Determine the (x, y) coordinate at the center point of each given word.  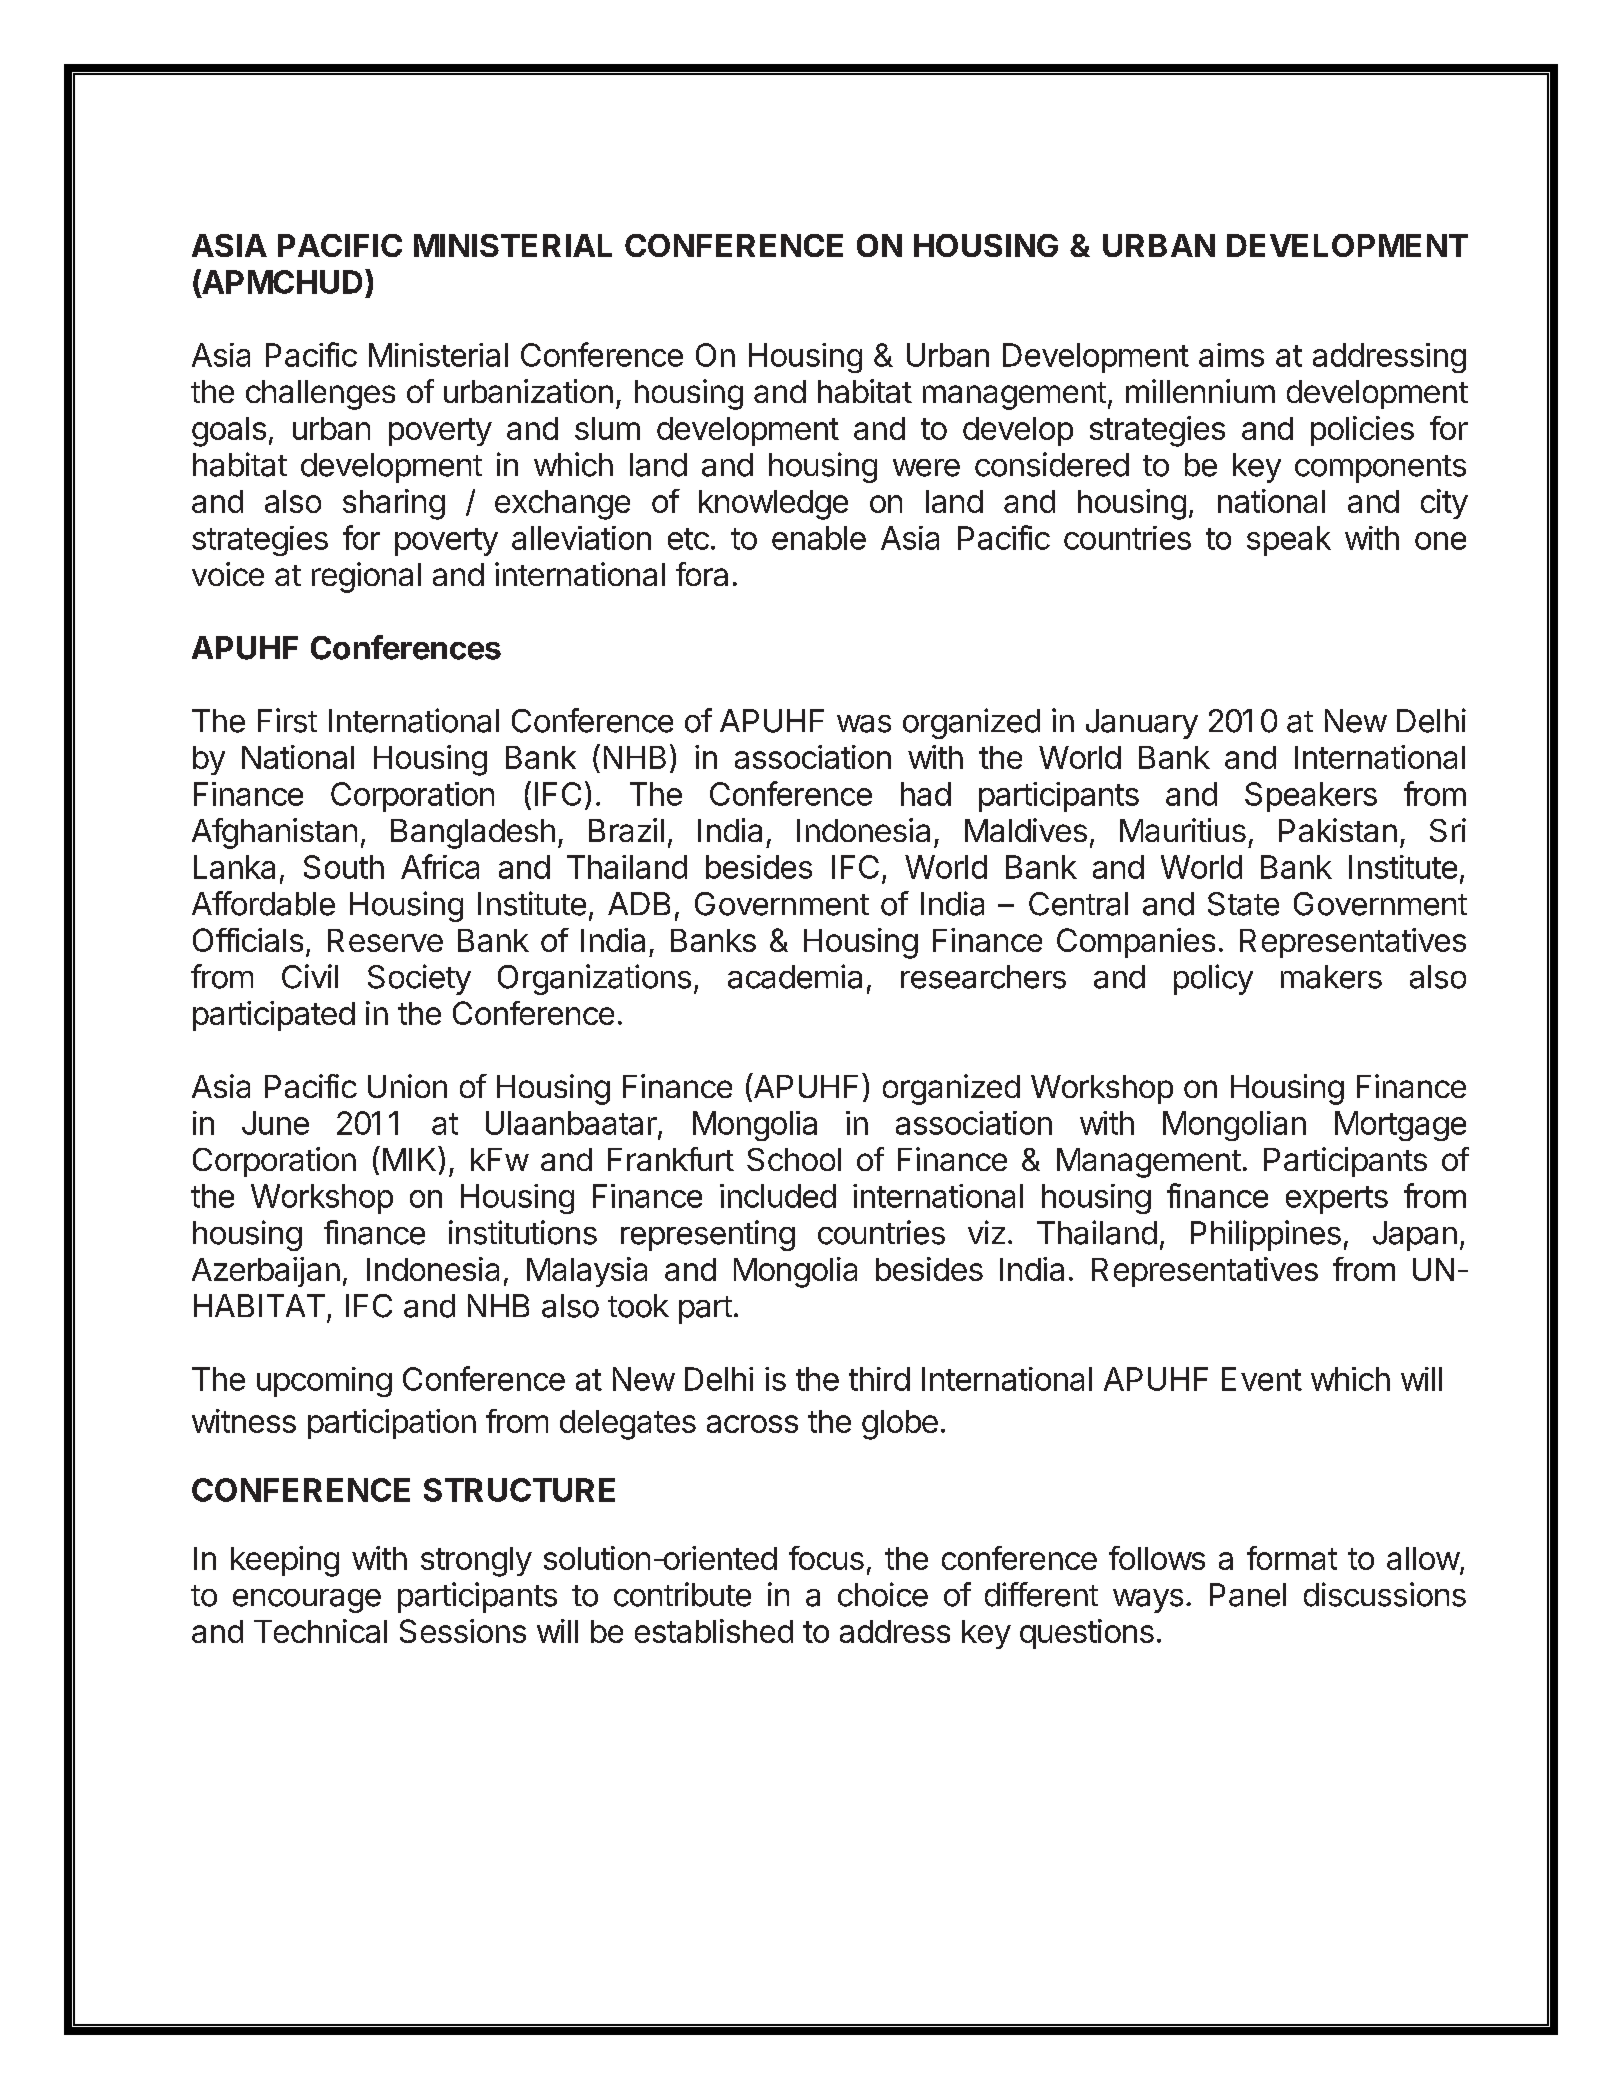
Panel (1248, 1595)
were (926, 468)
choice (883, 1594)
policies (1362, 431)
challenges (320, 395)
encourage (307, 1601)
